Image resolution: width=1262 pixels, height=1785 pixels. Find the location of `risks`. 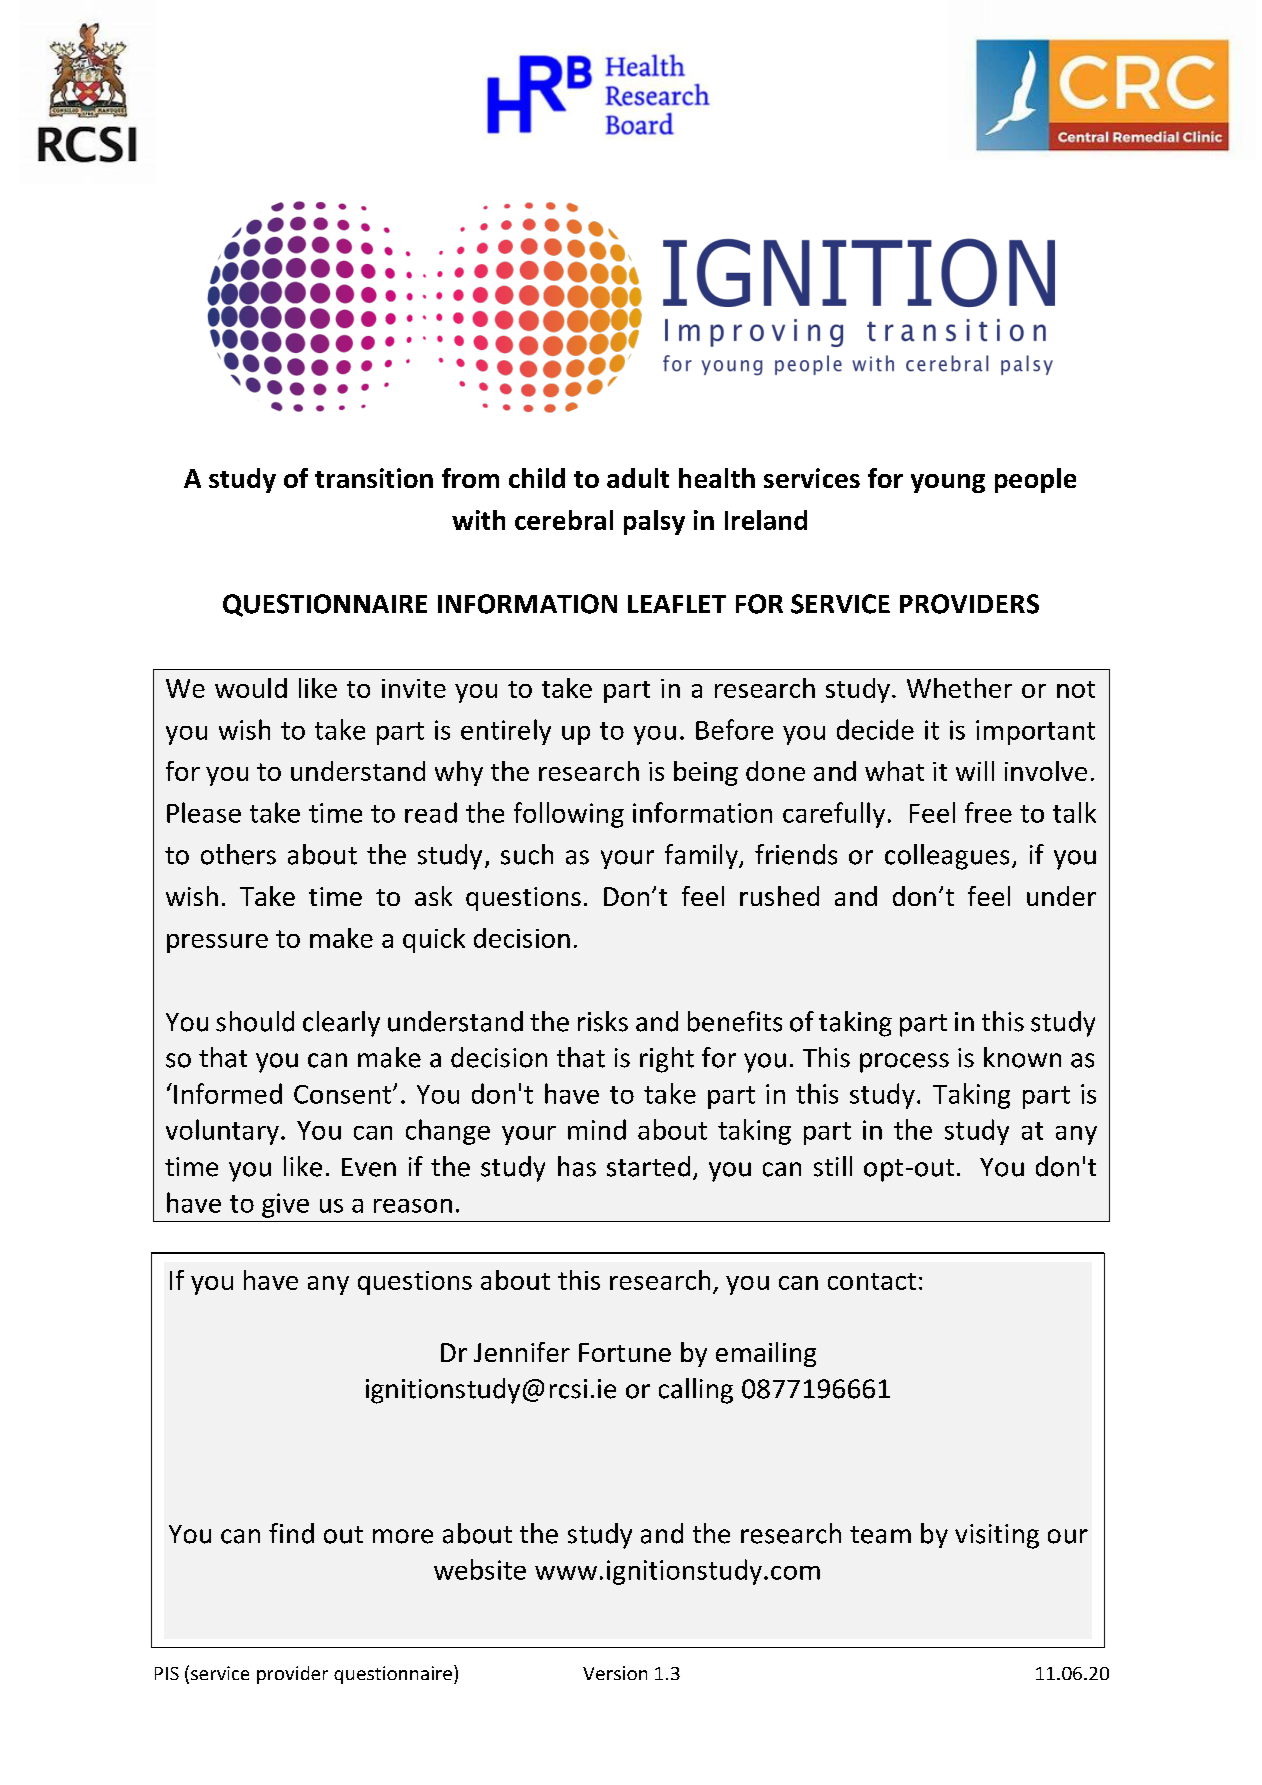

risks is located at coordinates (603, 1021).
